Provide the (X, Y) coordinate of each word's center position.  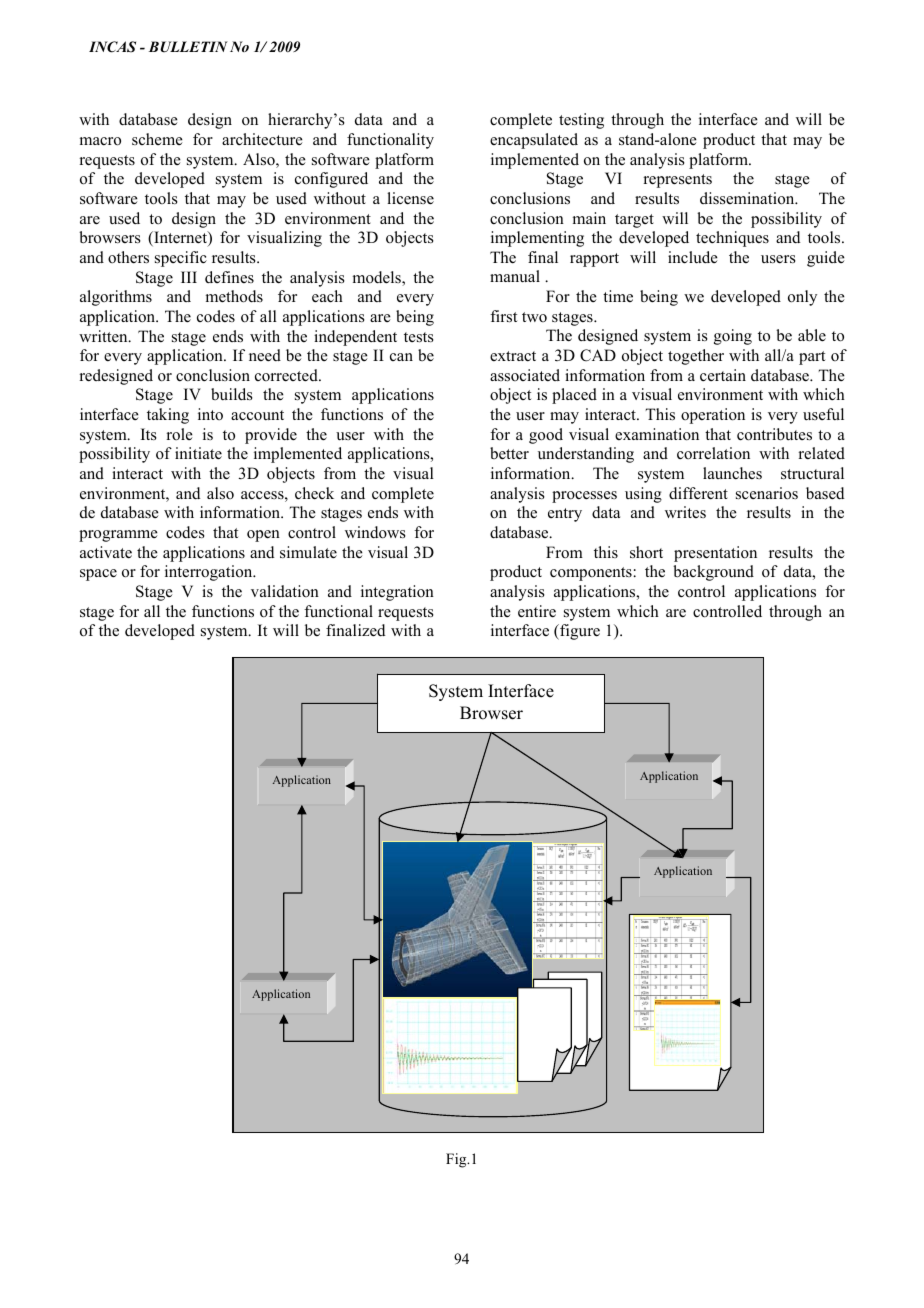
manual (515, 276)
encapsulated (534, 141)
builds (232, 394)
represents (677, 181)
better (509, 453)
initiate (198, 453)
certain (723, 375)
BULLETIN (188, 47)
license (410, 198)
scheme (157, 139)
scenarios (767, 493)
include (693, 257)
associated (525, 375)
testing (581, 121)
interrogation (210, 573)
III (189, 277)
